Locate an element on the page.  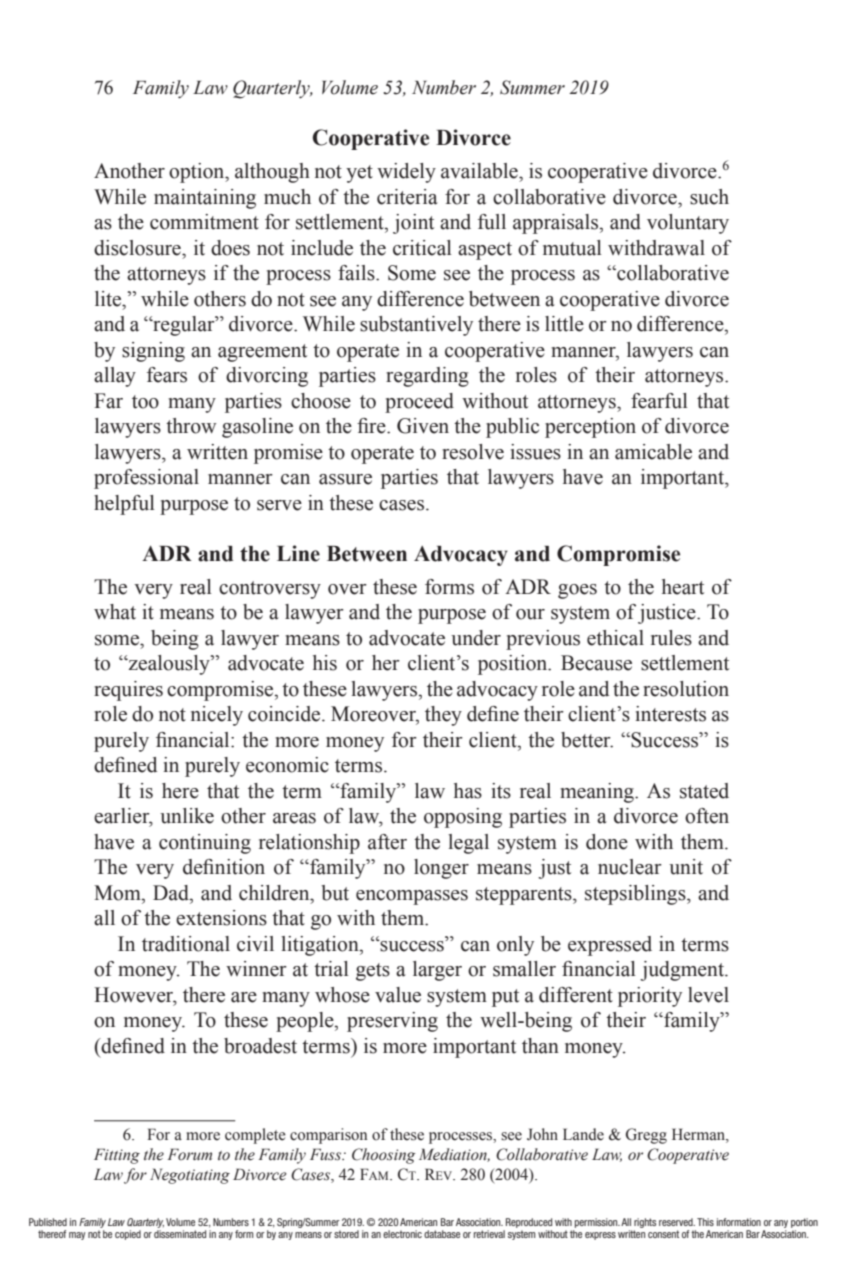
value is located at coordinates (398, 995).
